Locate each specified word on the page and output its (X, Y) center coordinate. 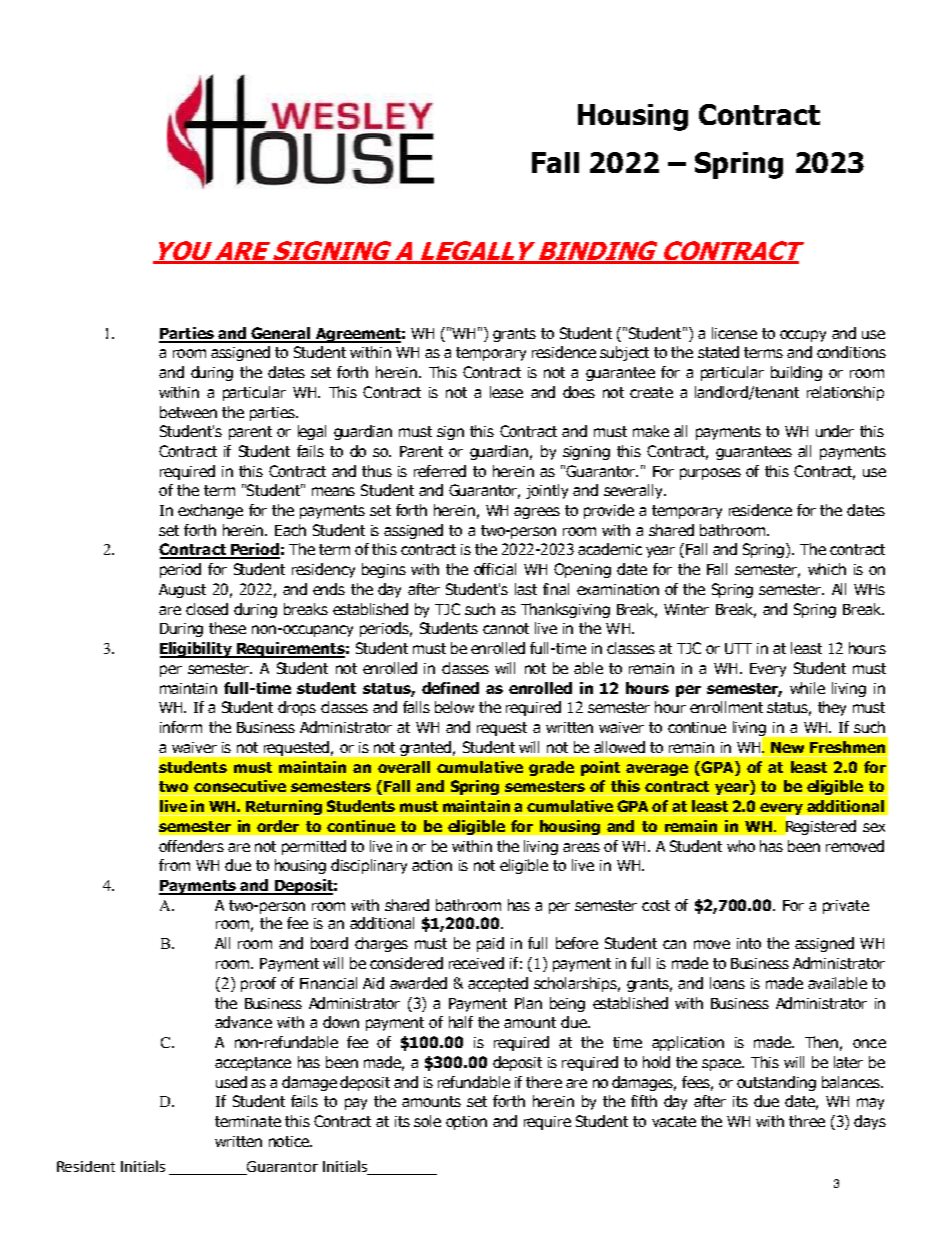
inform (181, 727)
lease (506, 392)
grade (551, 768)
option (466, 1123)
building (796, 373)
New (787, 747)
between (188, 412)
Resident (86, 1166)
